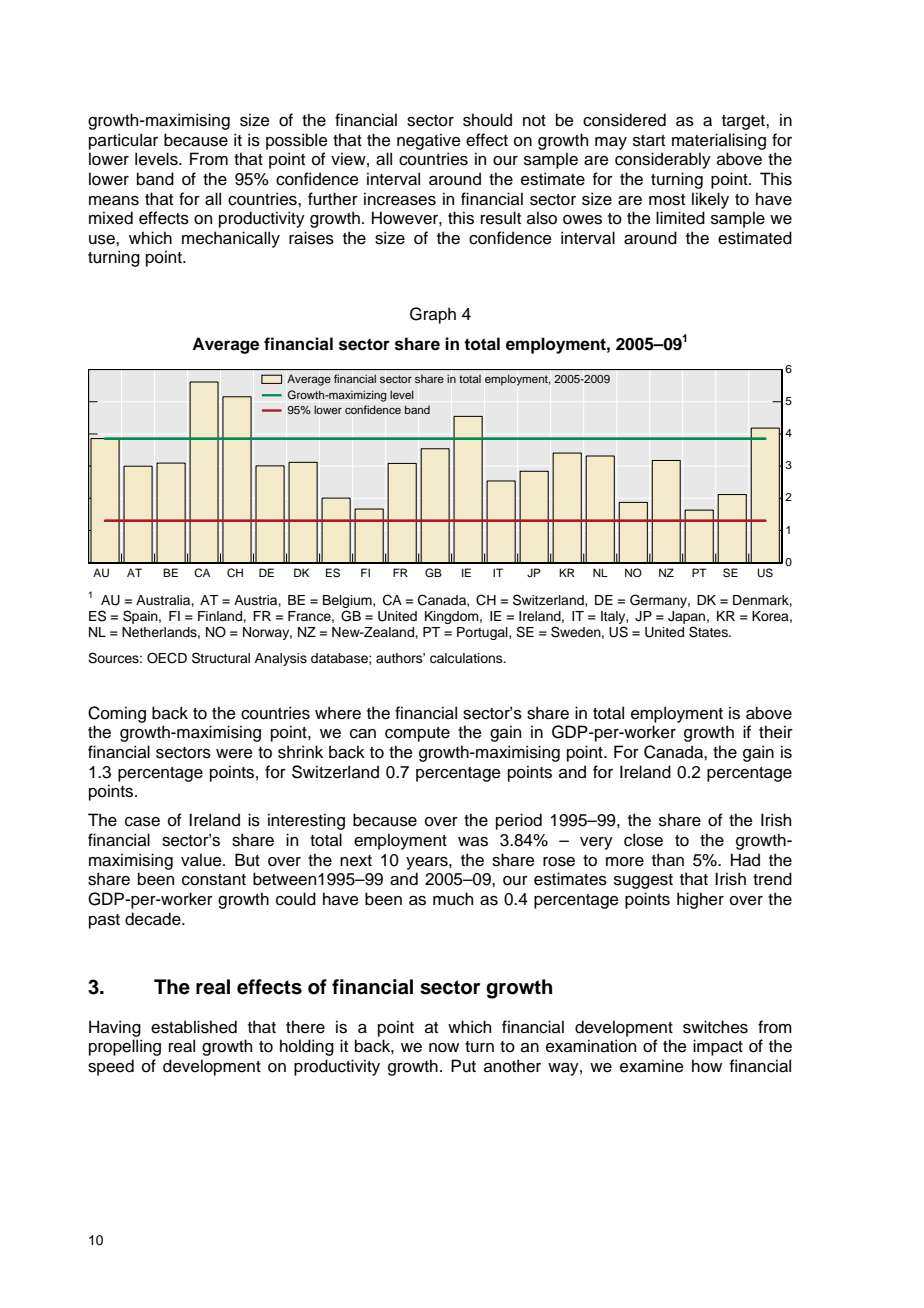 Image resolution: width=924 pixels, height=1308 pixels. Describe the element at coordinates (663, 160) in the page. I see `considerably` at that location.
